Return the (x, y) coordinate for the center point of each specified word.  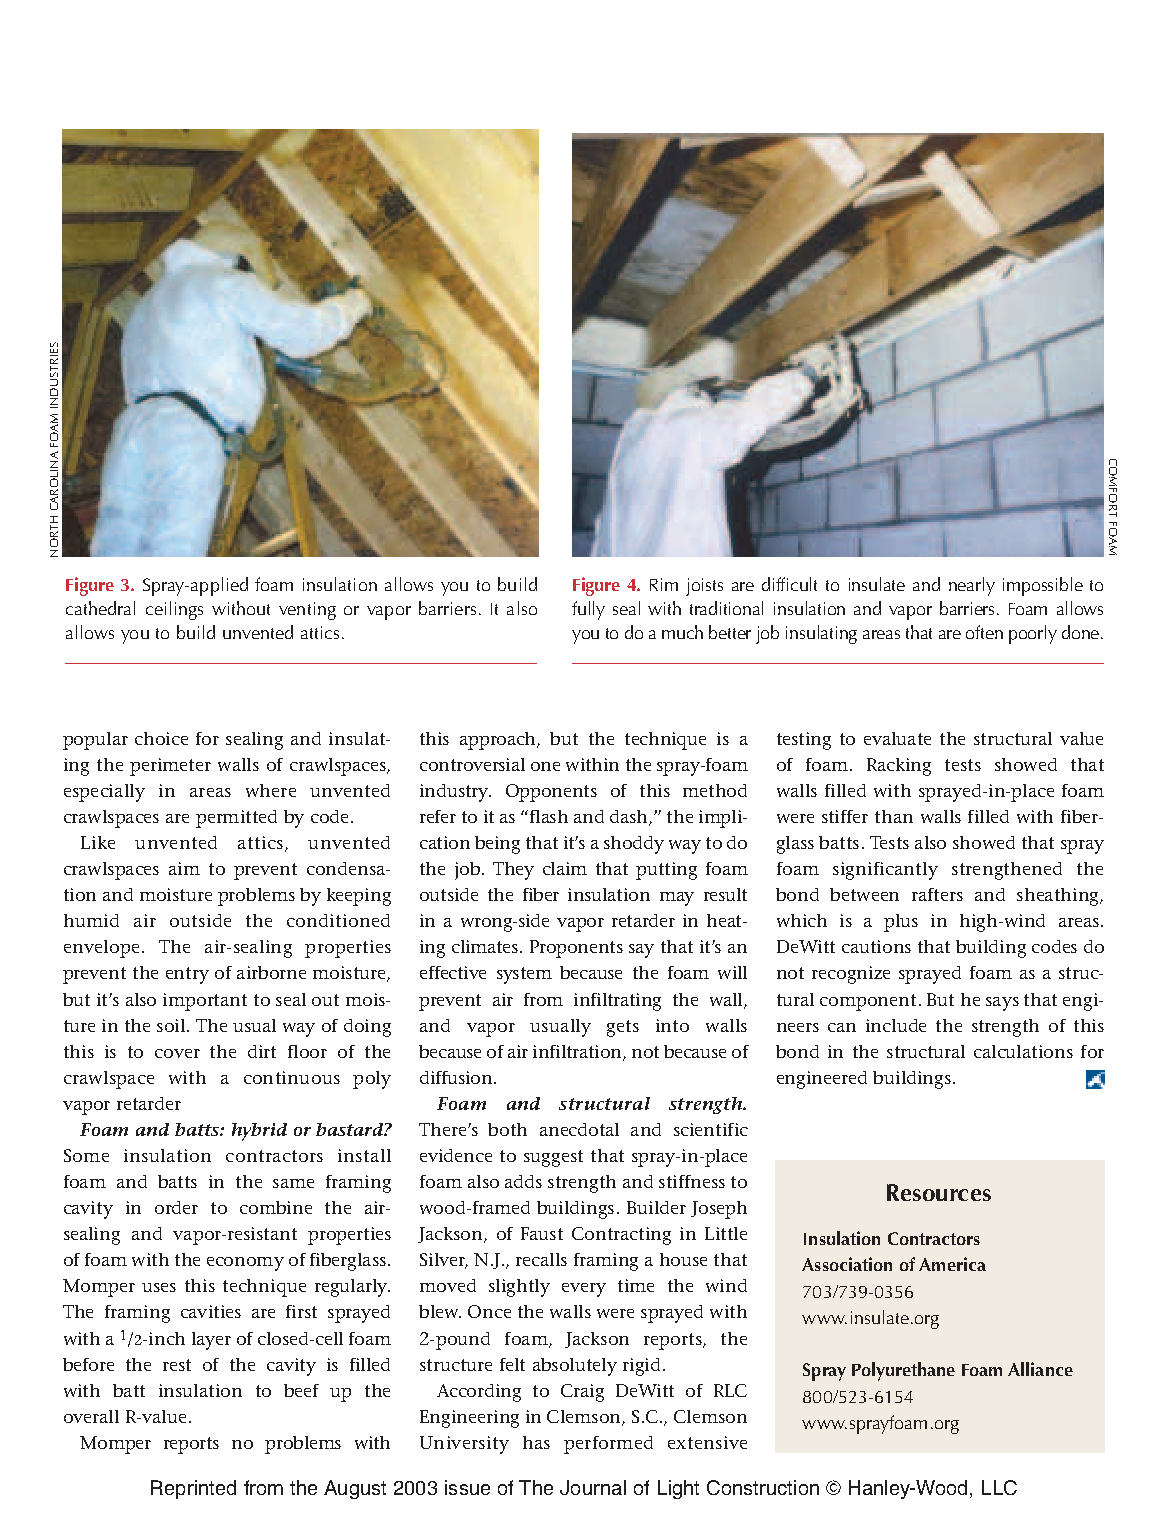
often (984, 632)
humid (91, 920)
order (176, 1207)
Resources (939, 1192)
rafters (937, 894)
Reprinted (193, 1489)
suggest (553, 1158)
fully (588, 610)
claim (565, 868)
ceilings (174, 610)
